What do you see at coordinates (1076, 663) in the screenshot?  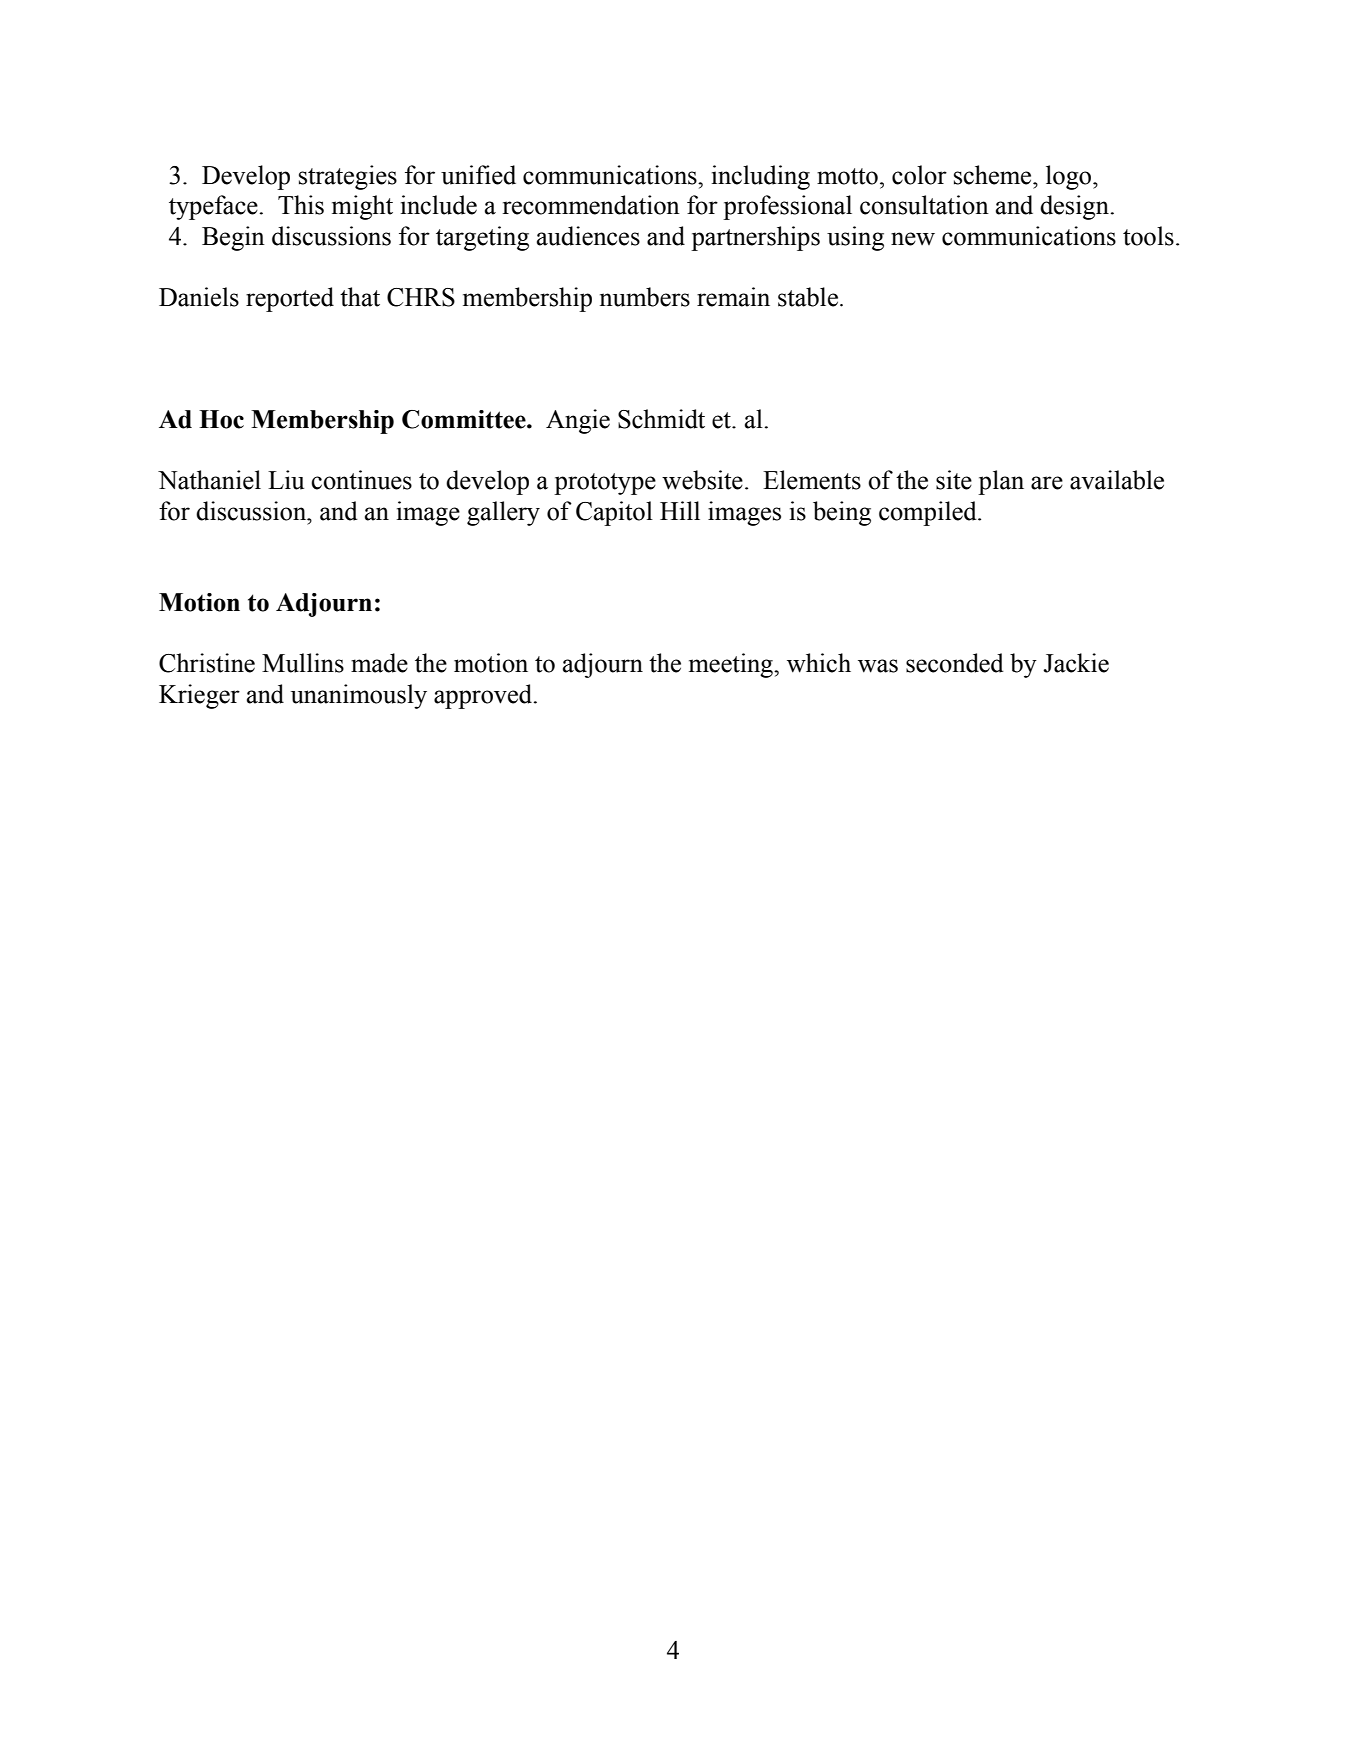 I see `Jackie` at bounding box center [1076, 663].
